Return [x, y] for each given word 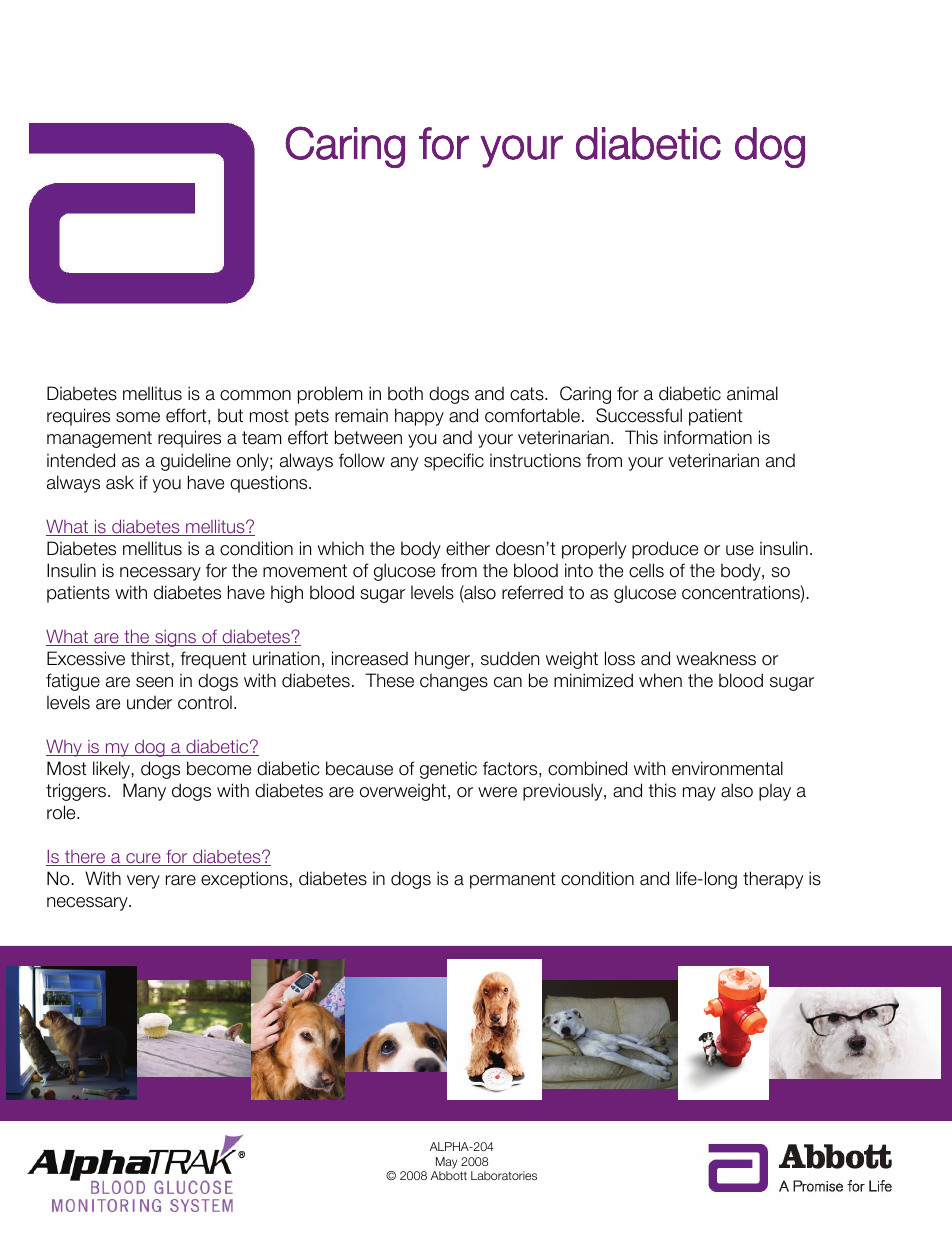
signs [175, 638]
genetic [448, 770]
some [138, 417]
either [468, 548]
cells [646, 570]
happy [419, 417]
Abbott [449, 1175]
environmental [727, 768]
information [708, 437]
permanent [512, 880]
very [143, 882]
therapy [773, 880]
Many [144, 792]
